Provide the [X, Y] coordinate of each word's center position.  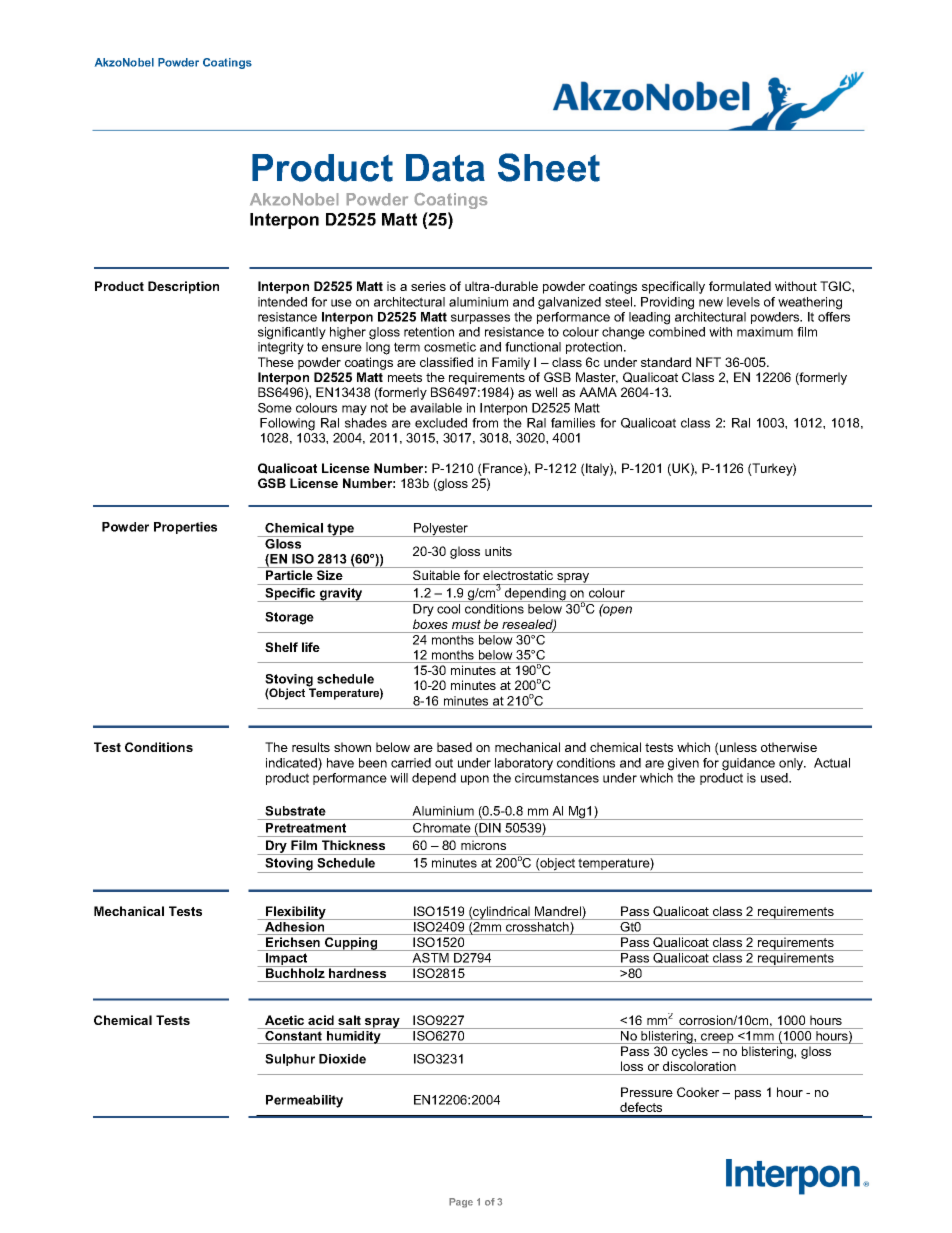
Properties [185, 528]
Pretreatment [306, 828]
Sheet [549, 167]
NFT [708, 362]
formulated [740, 286]
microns [483, 845]
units [498, 551]
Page [461, 1203]
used [775, 778]
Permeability [304, 1101]
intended [282, 302]
